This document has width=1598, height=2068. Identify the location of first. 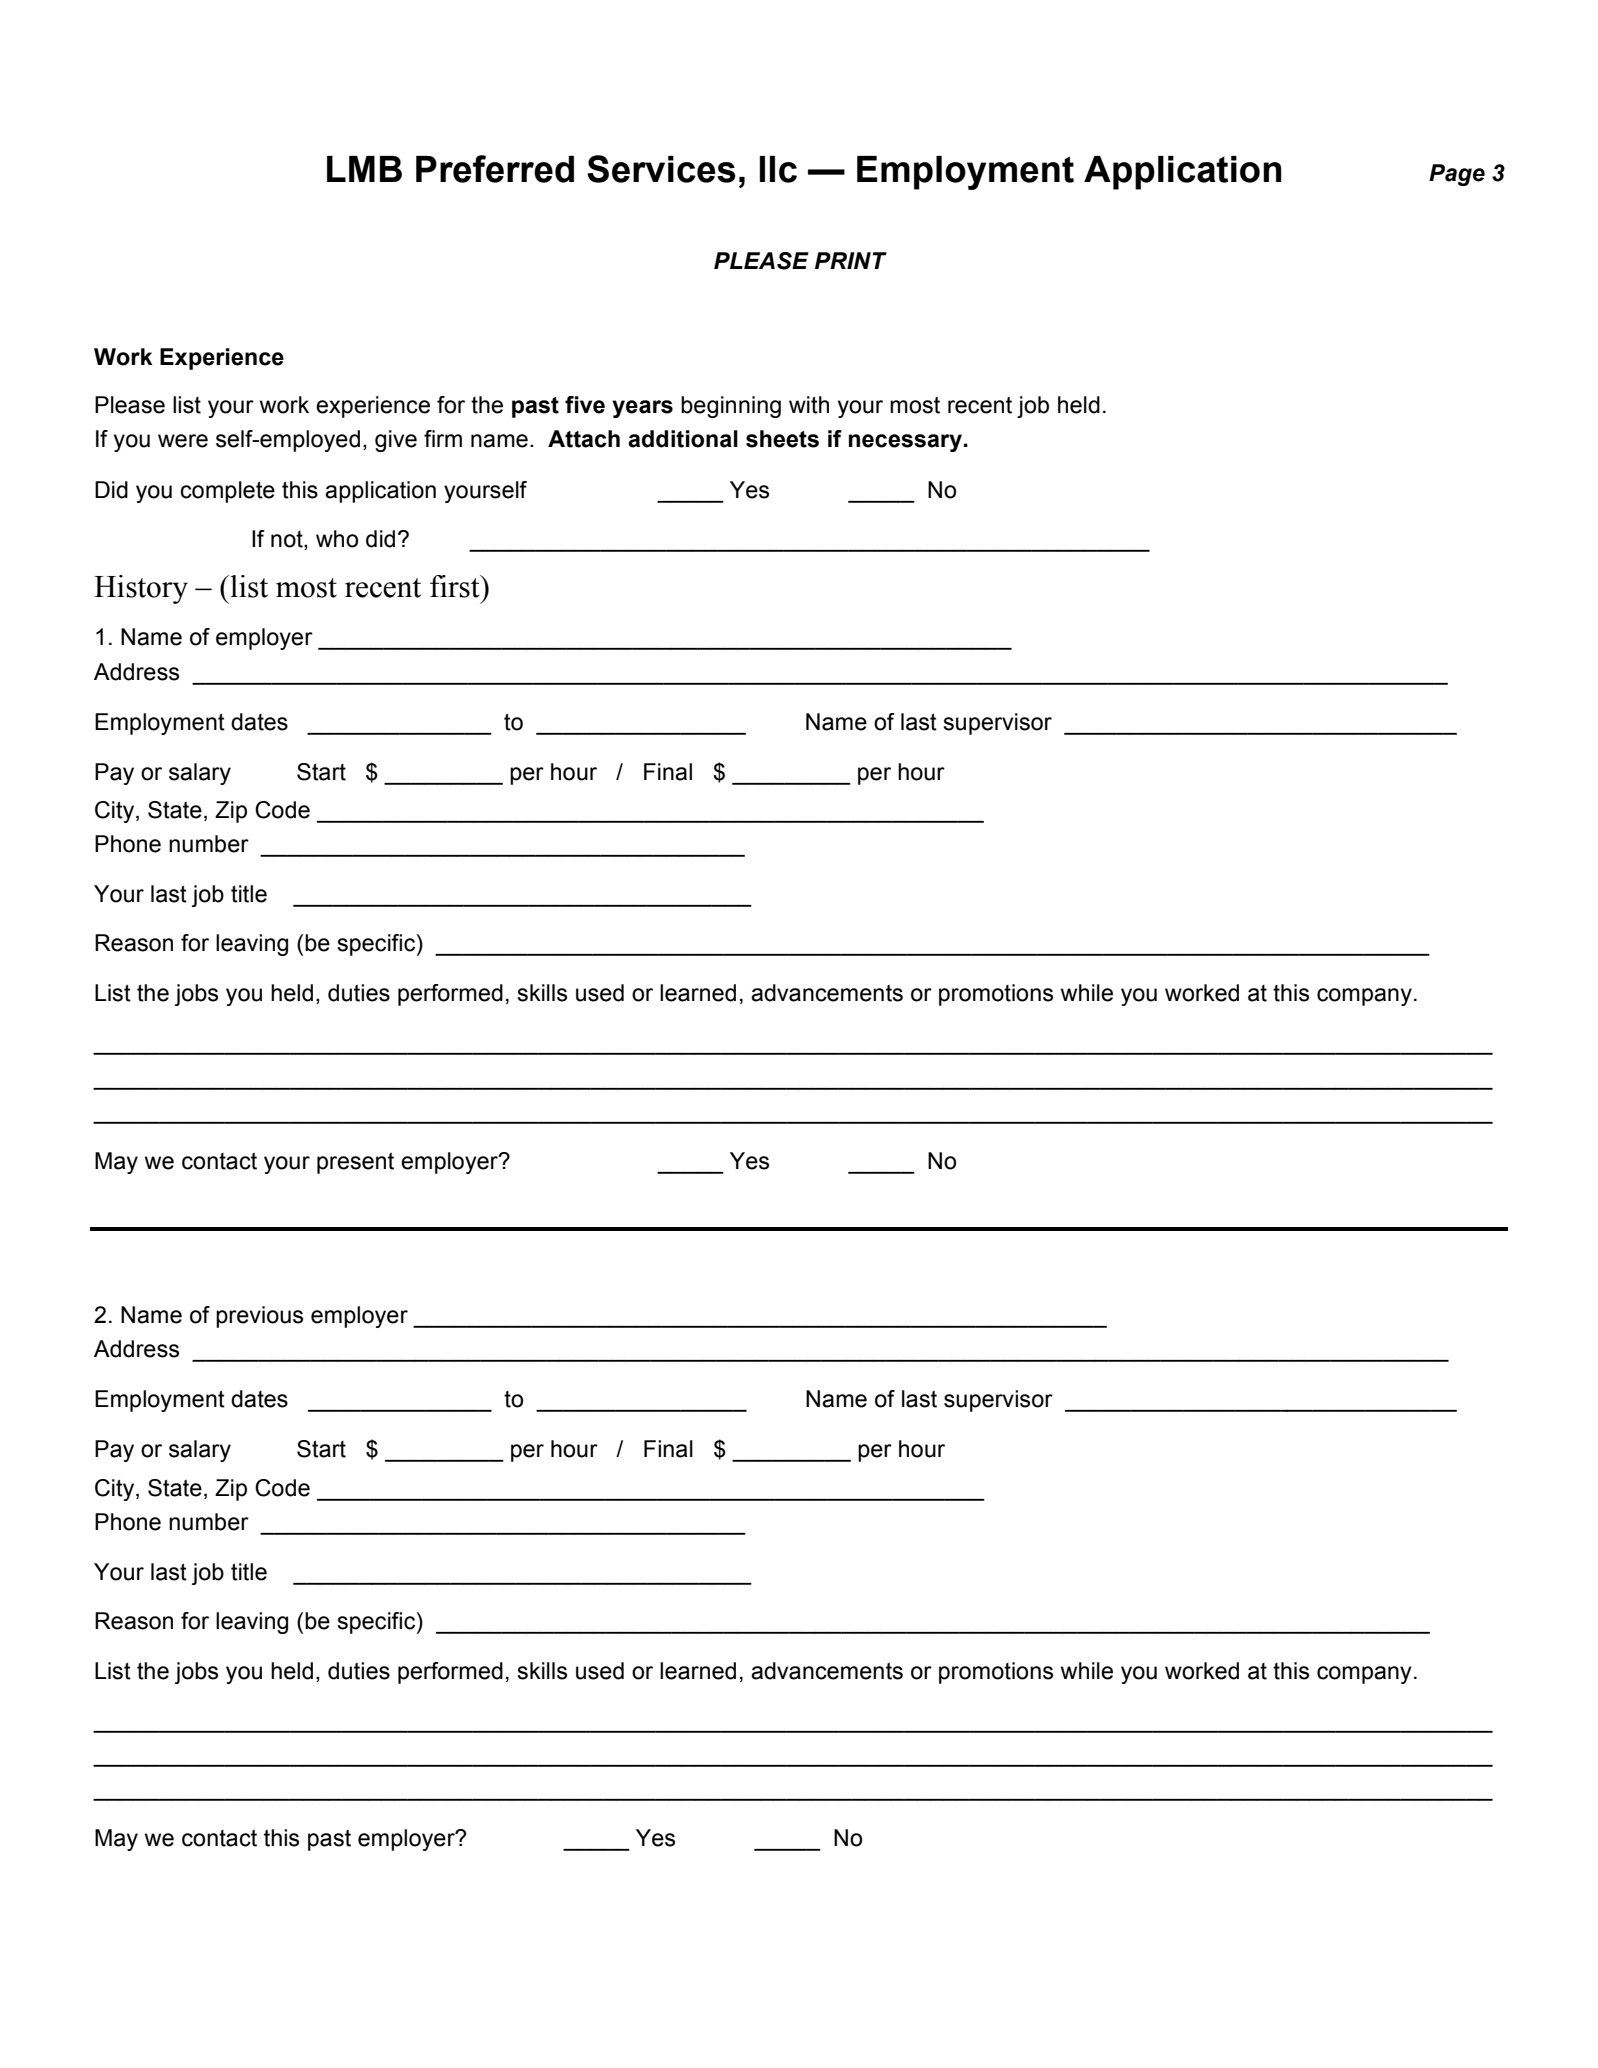
(456, 586).
